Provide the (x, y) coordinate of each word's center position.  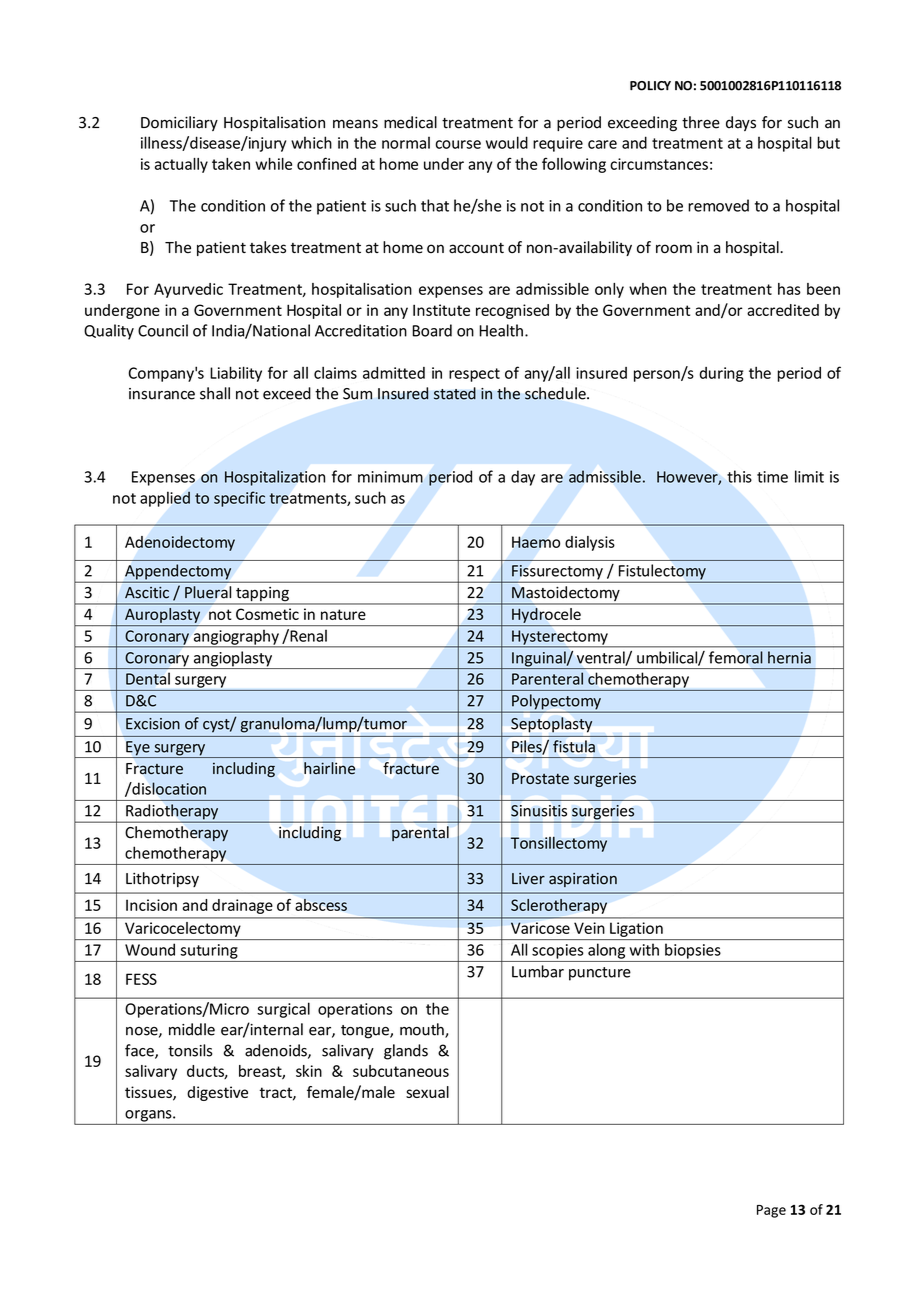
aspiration (583, 880)
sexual (427, 1092)
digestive (217, 1093)
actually (181, 165)
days (741, 123)
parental (420, 833)
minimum (390, 477)
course (458, 144)
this (739, 476)
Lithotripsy (162, 879)
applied (165, 499)
